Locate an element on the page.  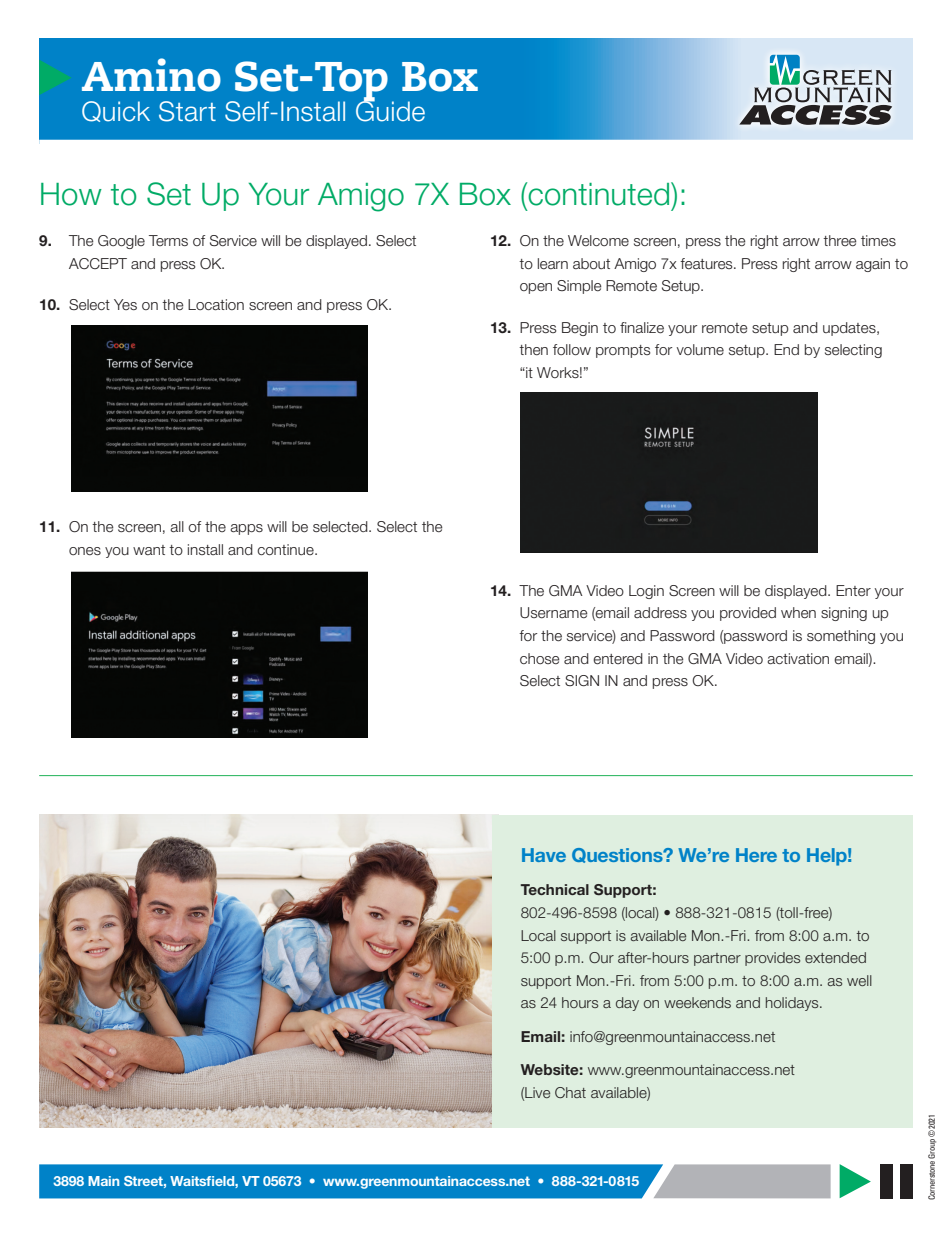
holidays is located at coordinates (793, 1004).
